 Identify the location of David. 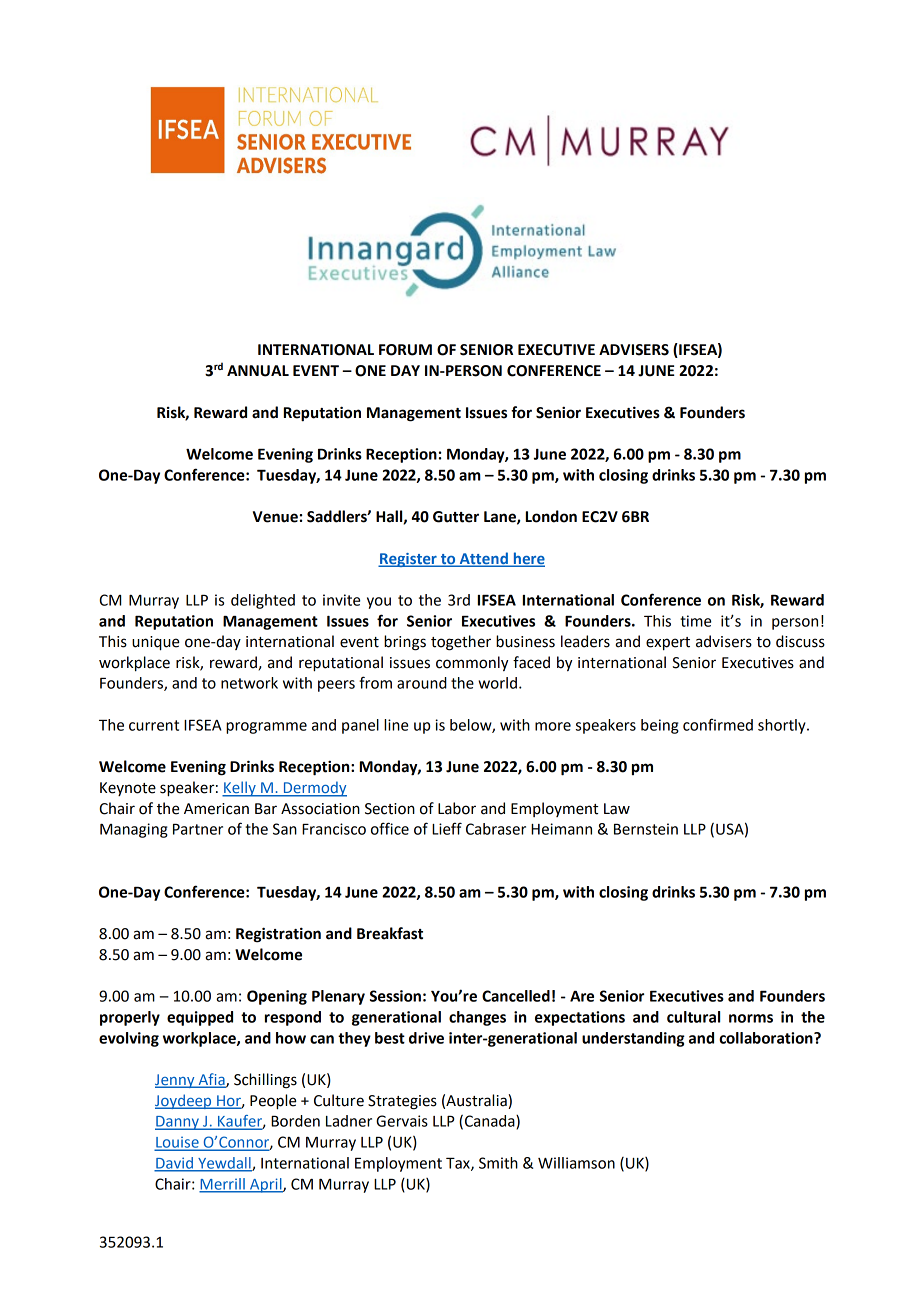
(174, 1164).
